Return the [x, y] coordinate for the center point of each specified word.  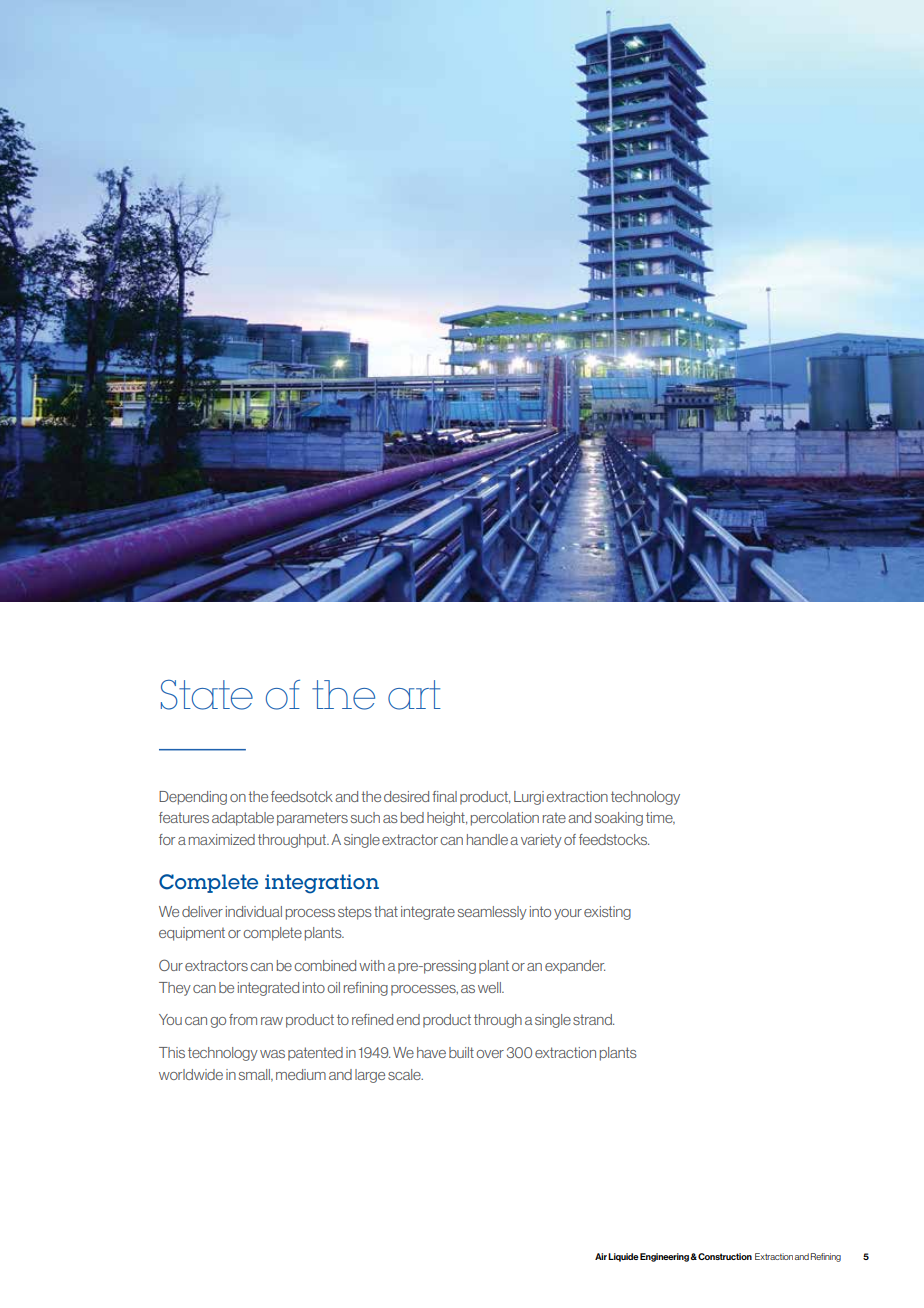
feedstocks [614, 839]
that [386, 911]
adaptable [243, 819]
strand [593, 1019]
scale [405, 1074]
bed [412, 817]
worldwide [191, 1074]
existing [607, 913]
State [207, 695]
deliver [202, 911]
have [431, 1052]
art [414, 695]
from [243, 1019]
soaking [619, 819]
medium [301, 1074]
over [490, 1054]
